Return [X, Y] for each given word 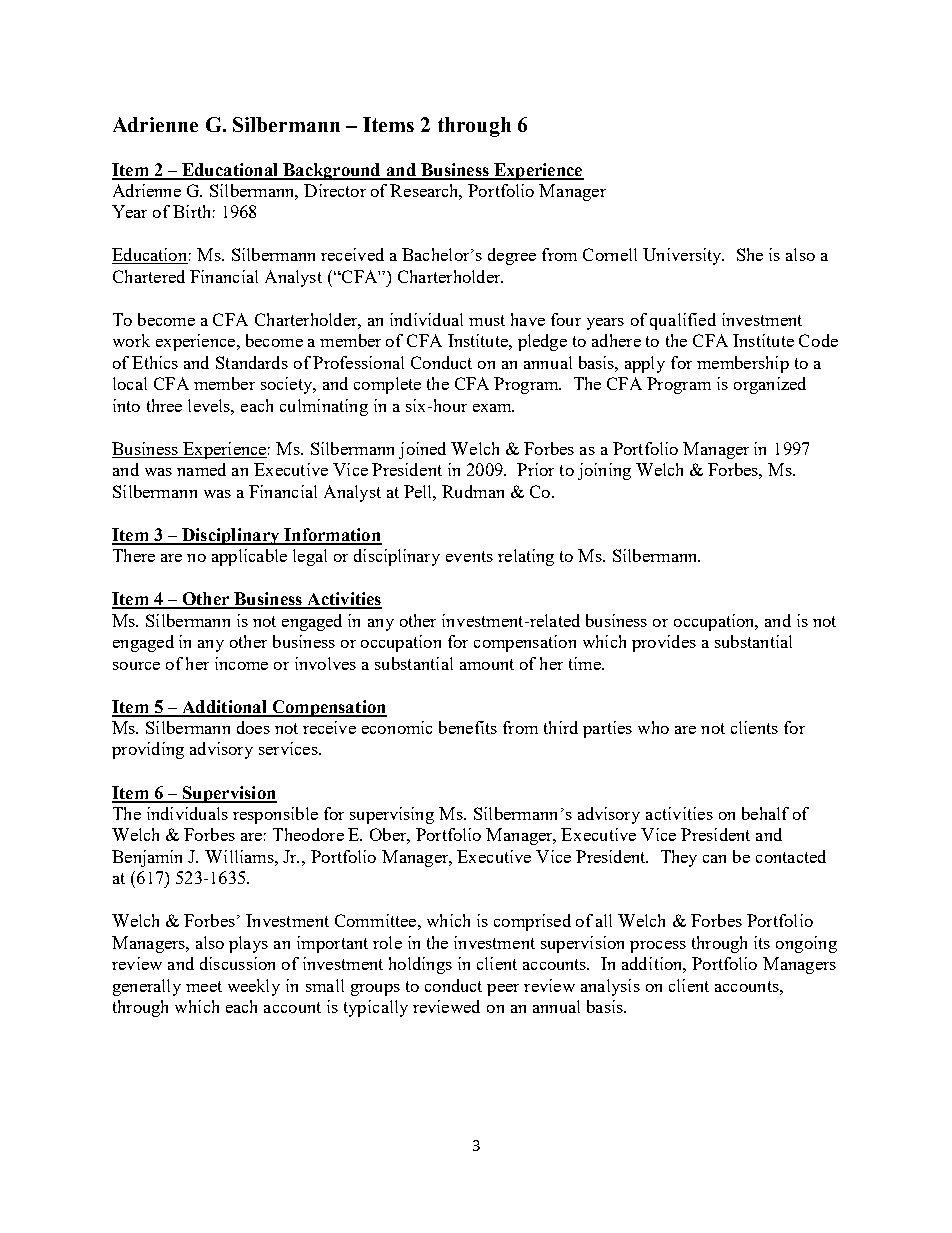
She [750, 254]
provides [664, 643]
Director [335, 190]
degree [512, 256]
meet [204, 986]
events [469, 556]
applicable [249, 557]
